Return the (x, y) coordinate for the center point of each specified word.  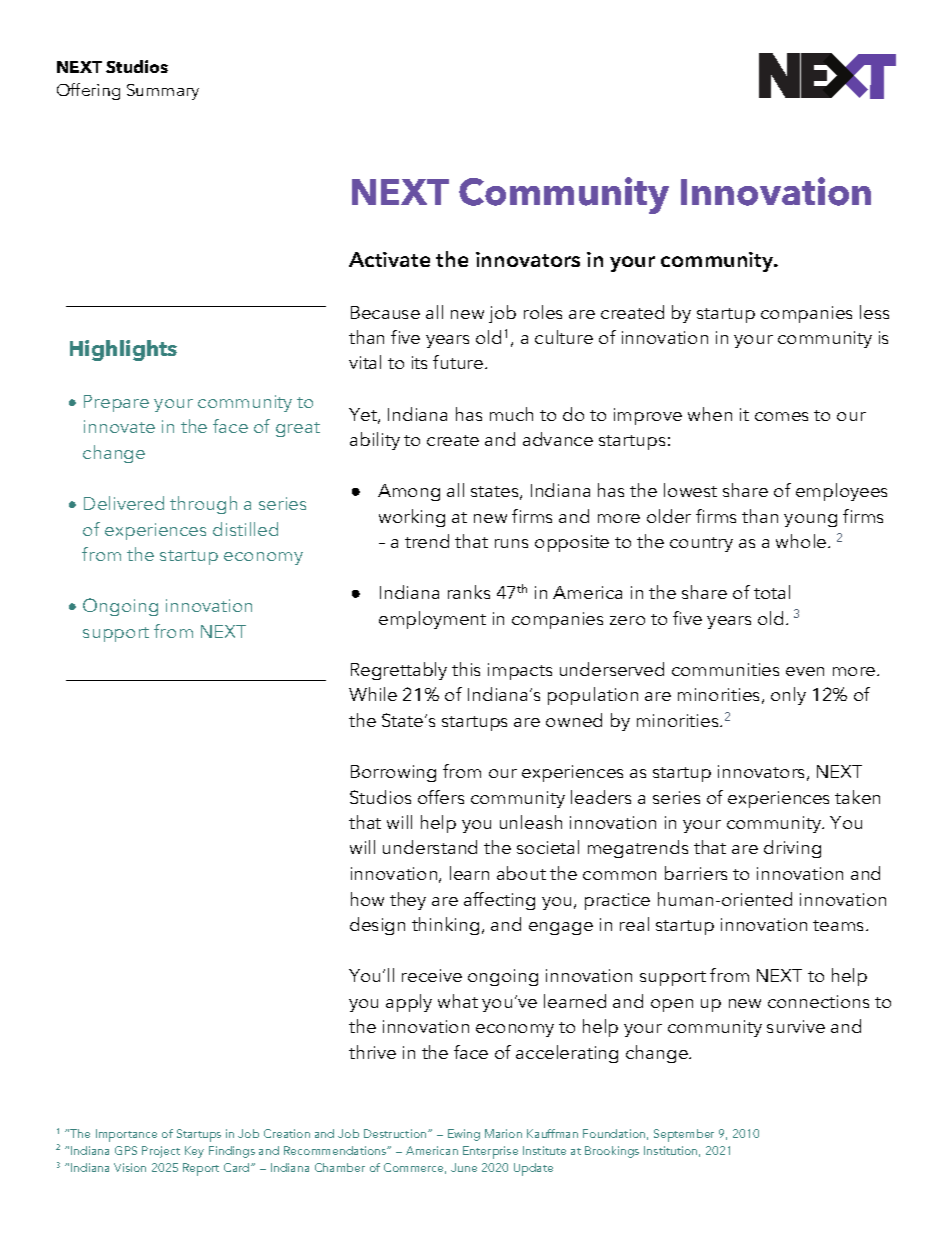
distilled (245, 529)
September (684, 1135)
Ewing (464, 1135)
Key (194, 1152)
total (772, 592)
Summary (163, 92)
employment (432, 620)
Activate (389, 259)
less (874, 312)
